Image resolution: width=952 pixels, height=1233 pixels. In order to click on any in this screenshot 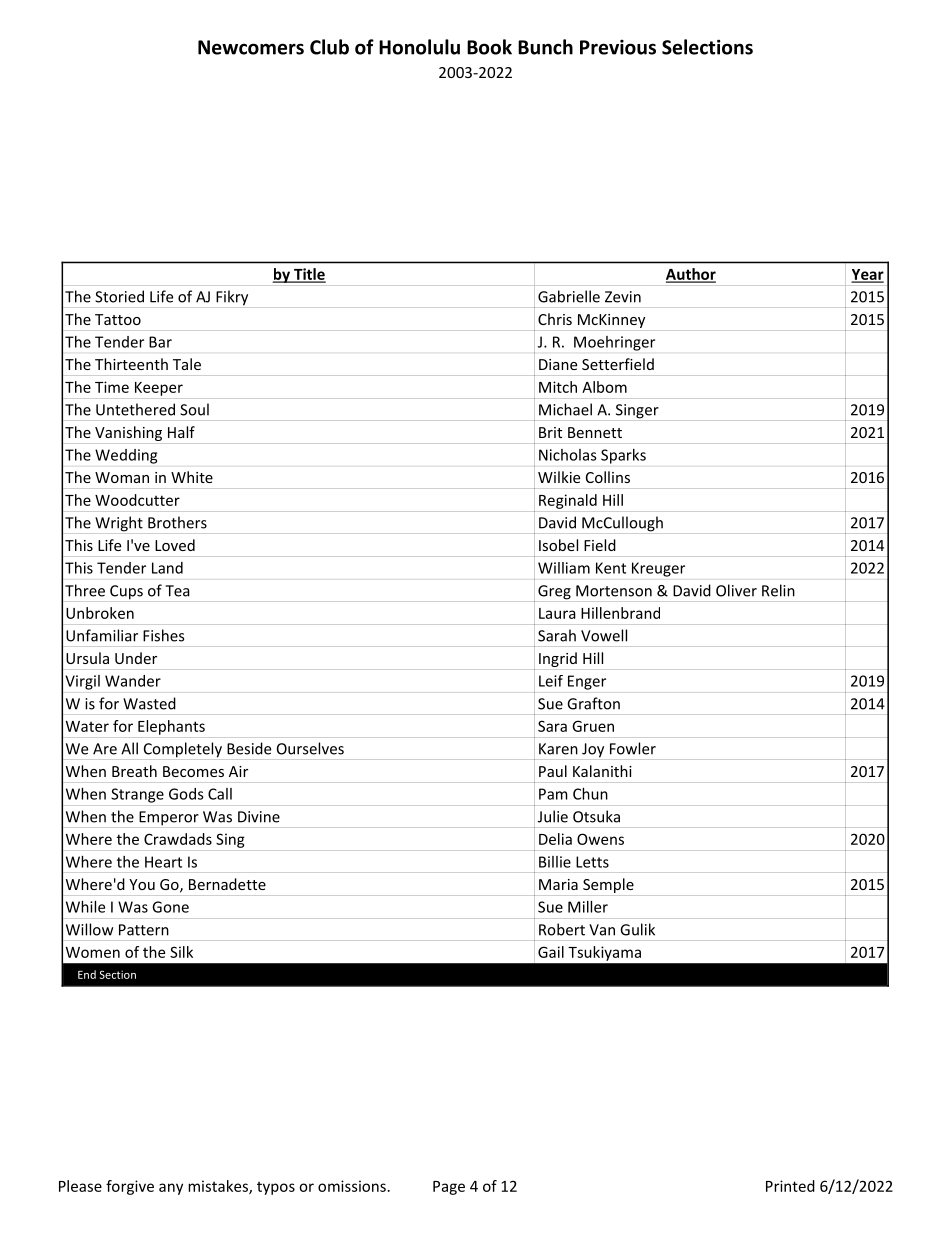, I will do `click(171, 1189)`.
